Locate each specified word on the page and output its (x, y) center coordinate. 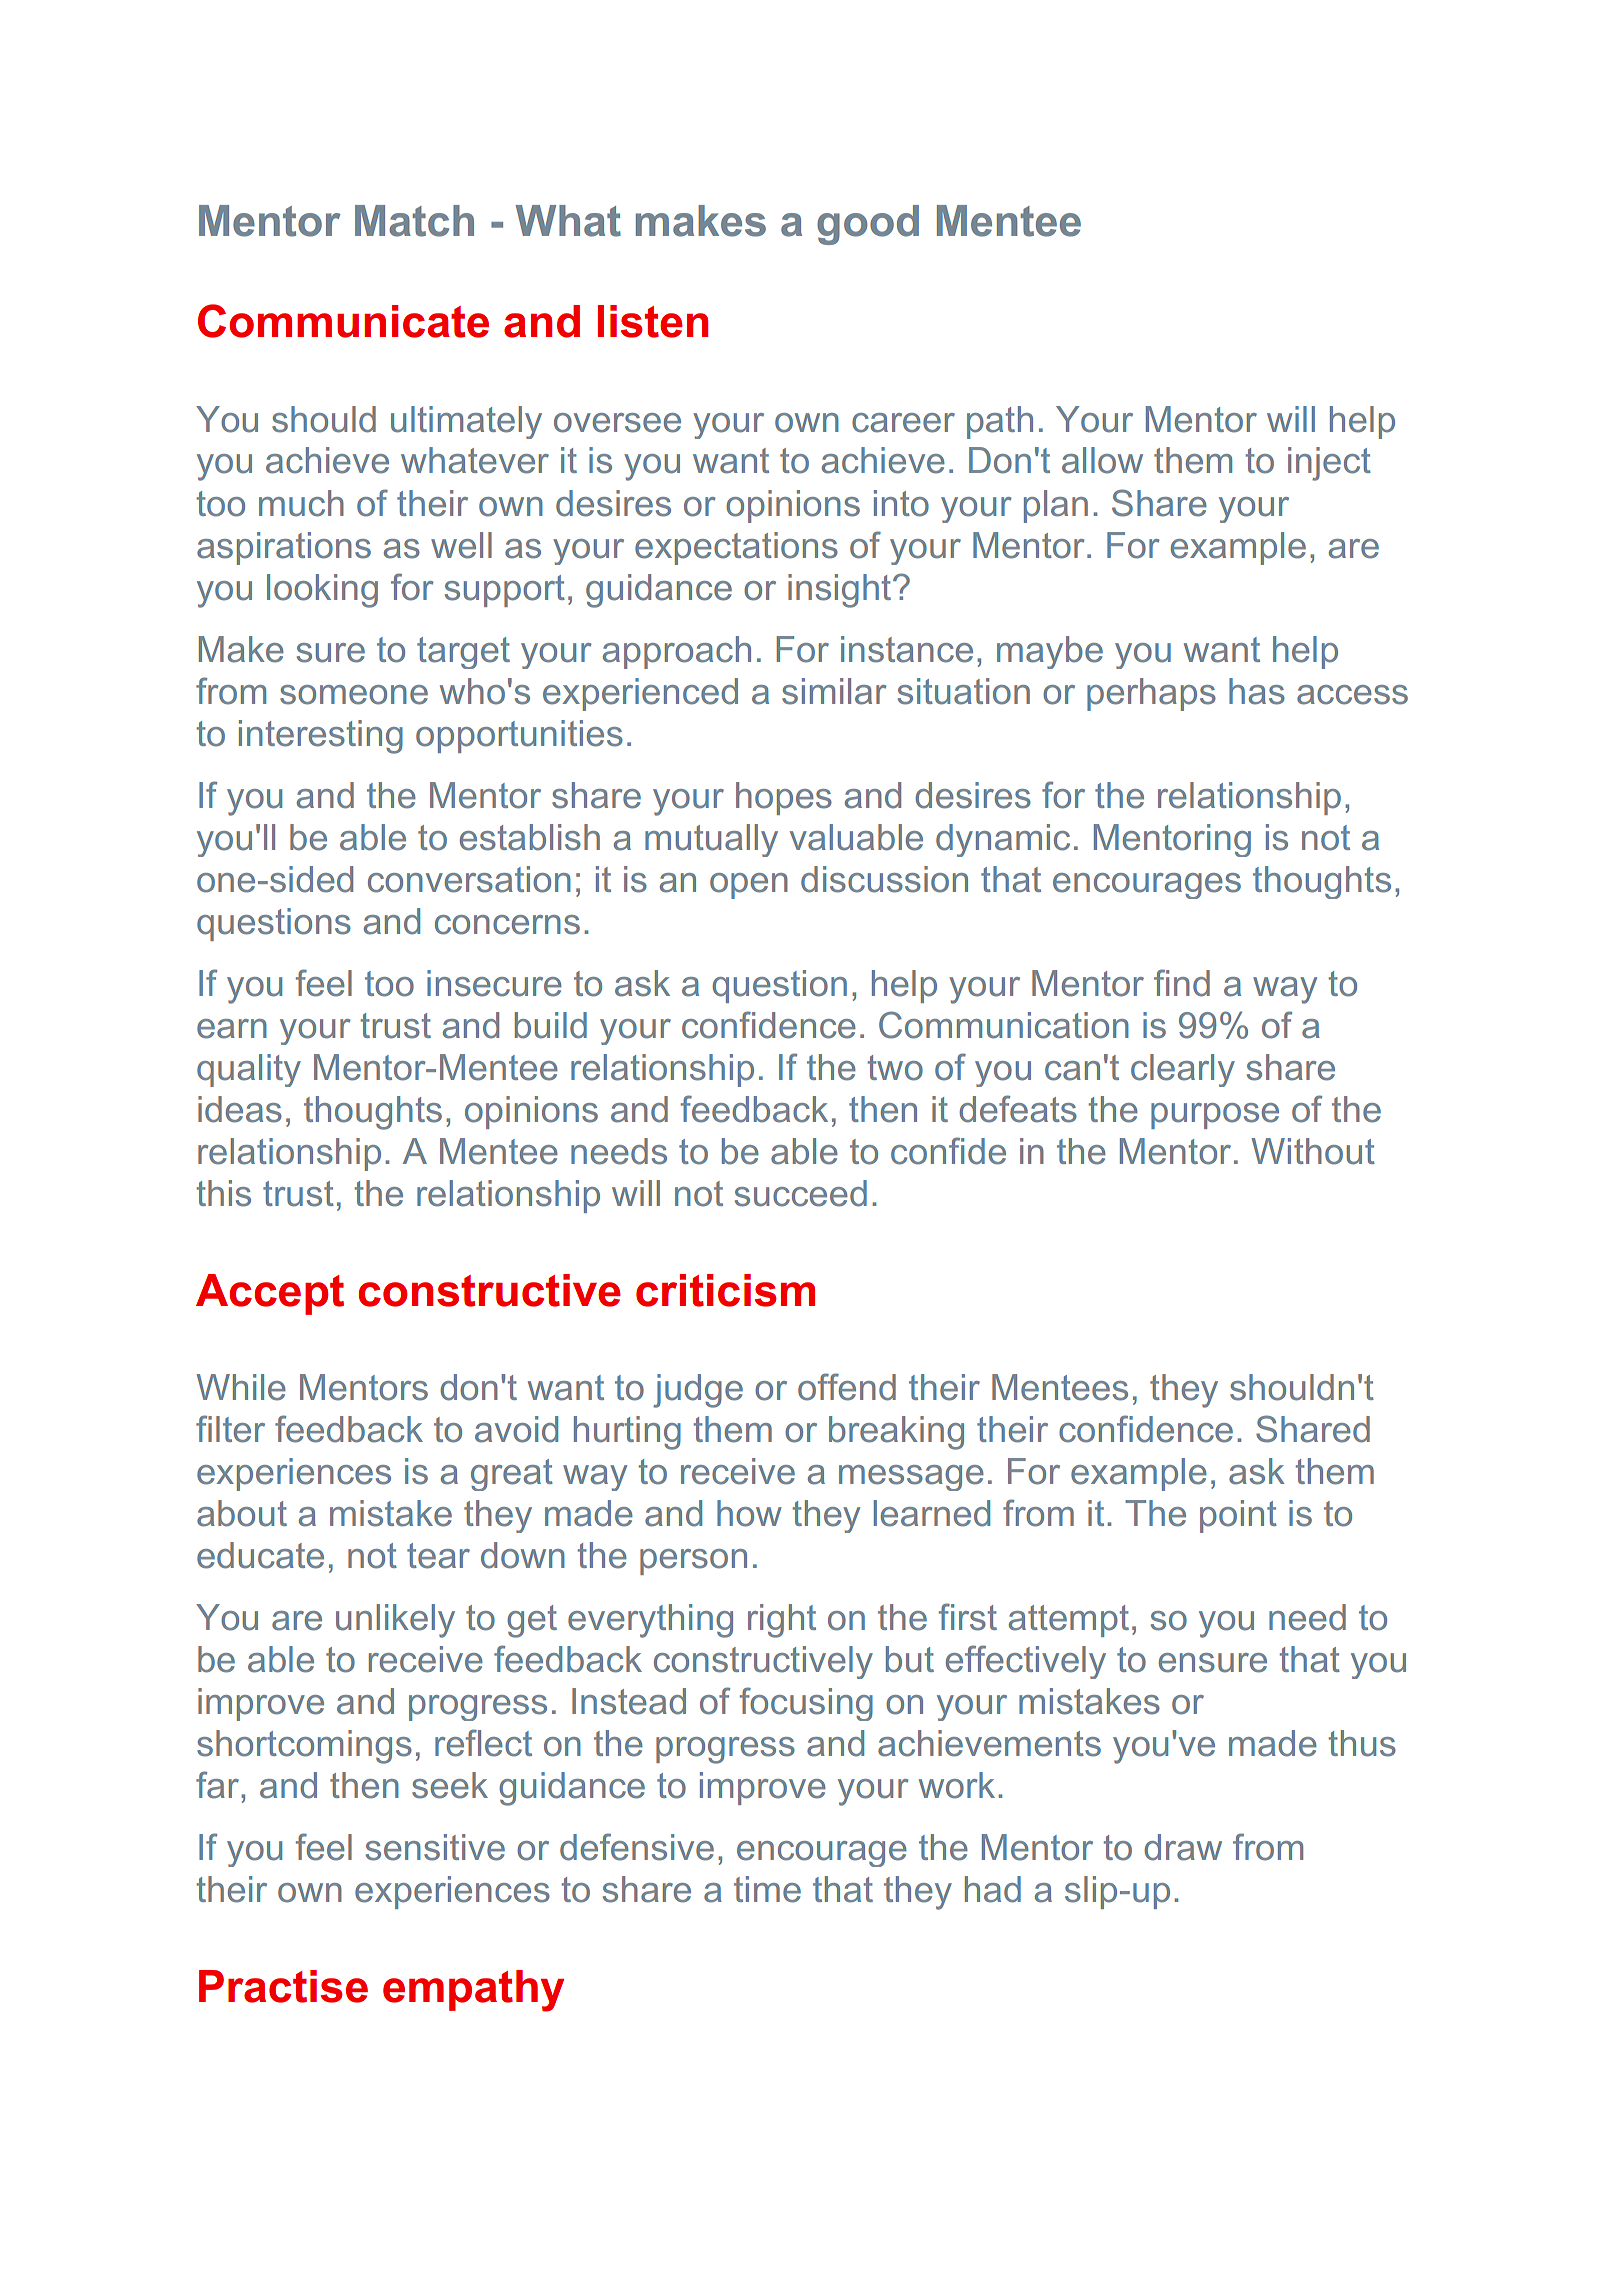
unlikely (395, 1621)
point (1238, 1516)
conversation (469, 879)
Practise (283, 1986)
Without (1313, 1151)
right (782, 1621)
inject (1329, 464)
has (1257, 691)
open (749, 886)
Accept (270, 1294)
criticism (725, 1290)
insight (841, 591)
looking (322, 591)
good (868, 225)
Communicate (343, 321)
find (1182, 983)
